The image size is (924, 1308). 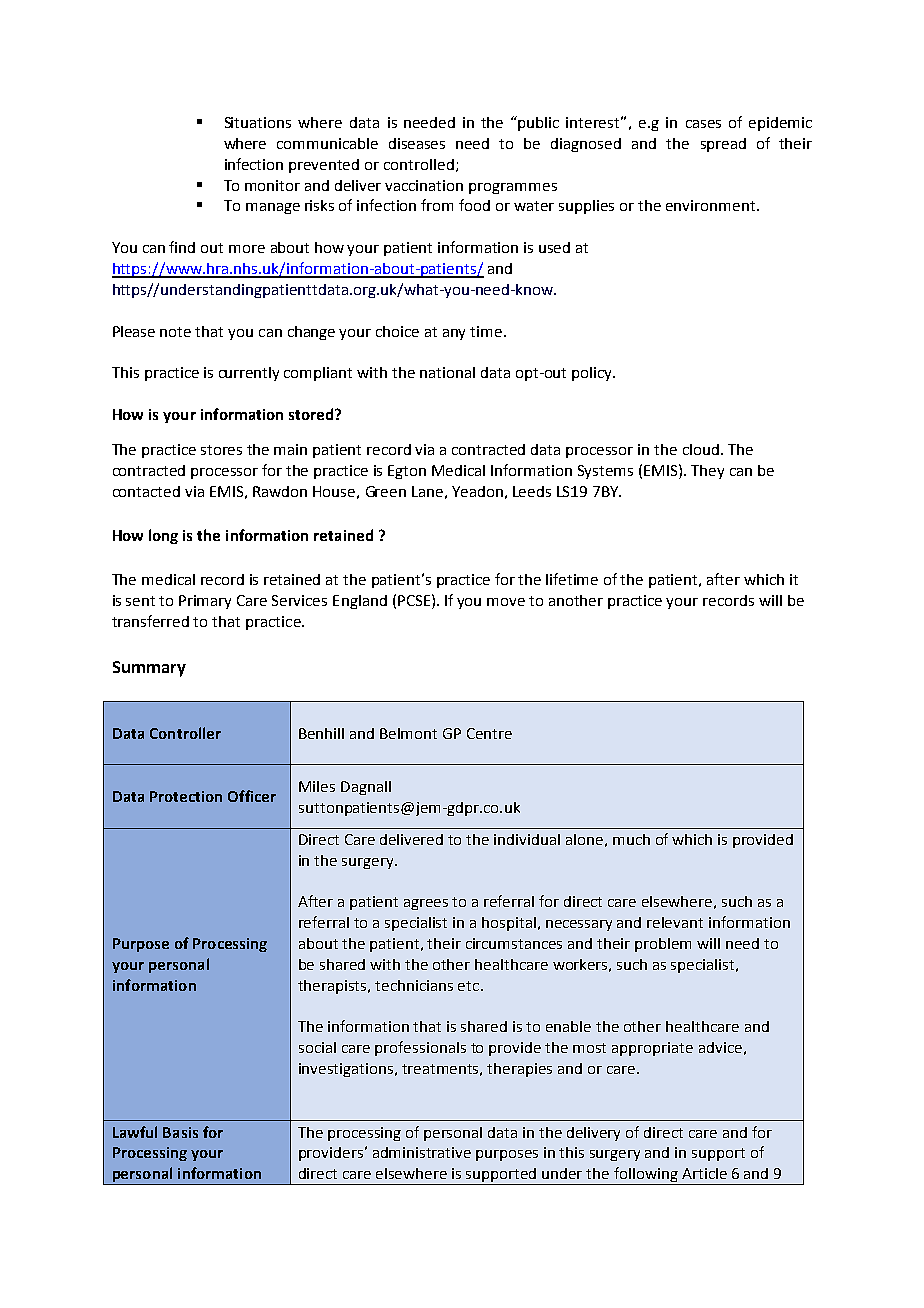 I want to click on Basis, so click(x=180, y=1132).
